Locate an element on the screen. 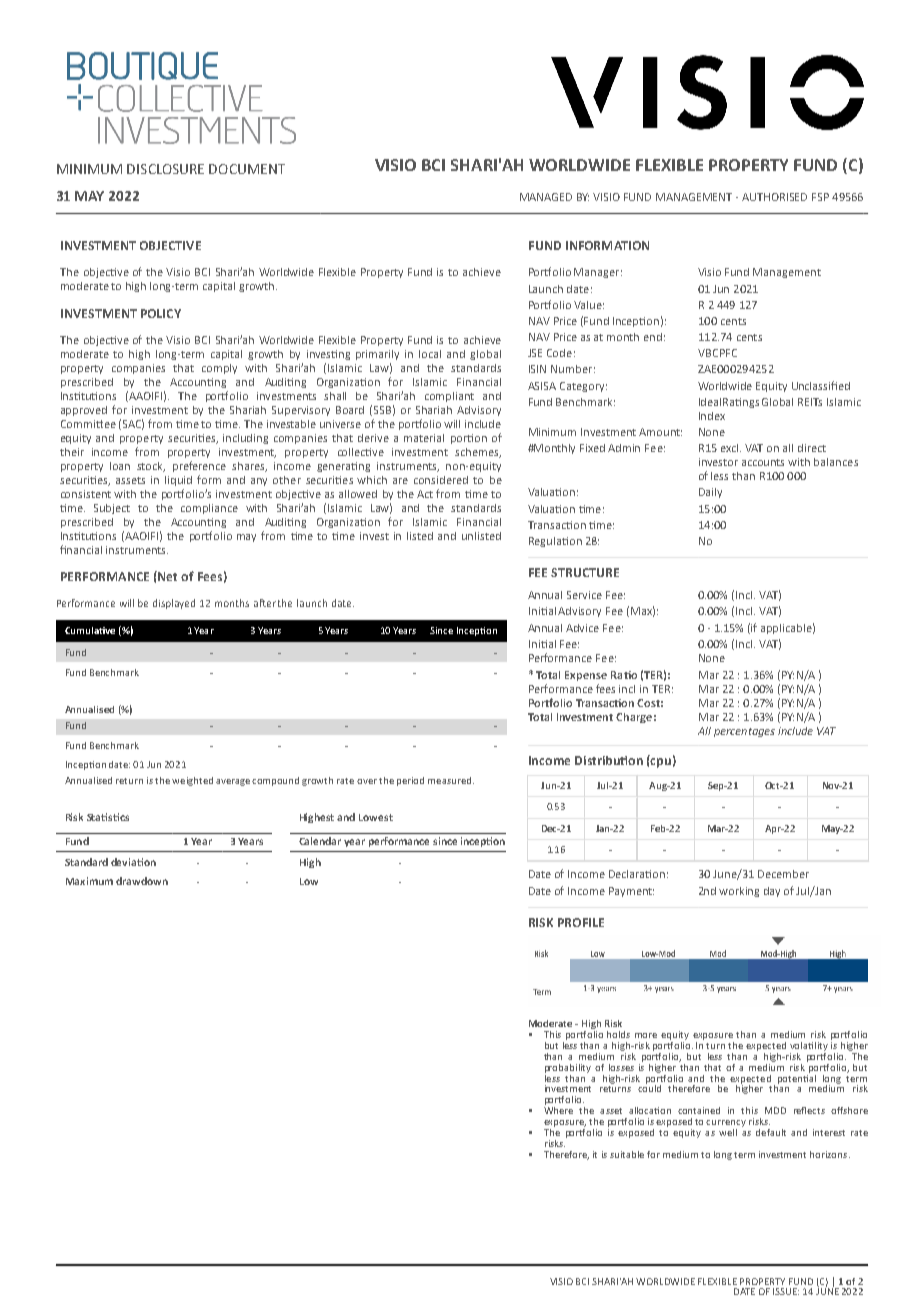 The height and width of the screenshot is (1308, 924). Where is located at coordinates (558, 1109).
